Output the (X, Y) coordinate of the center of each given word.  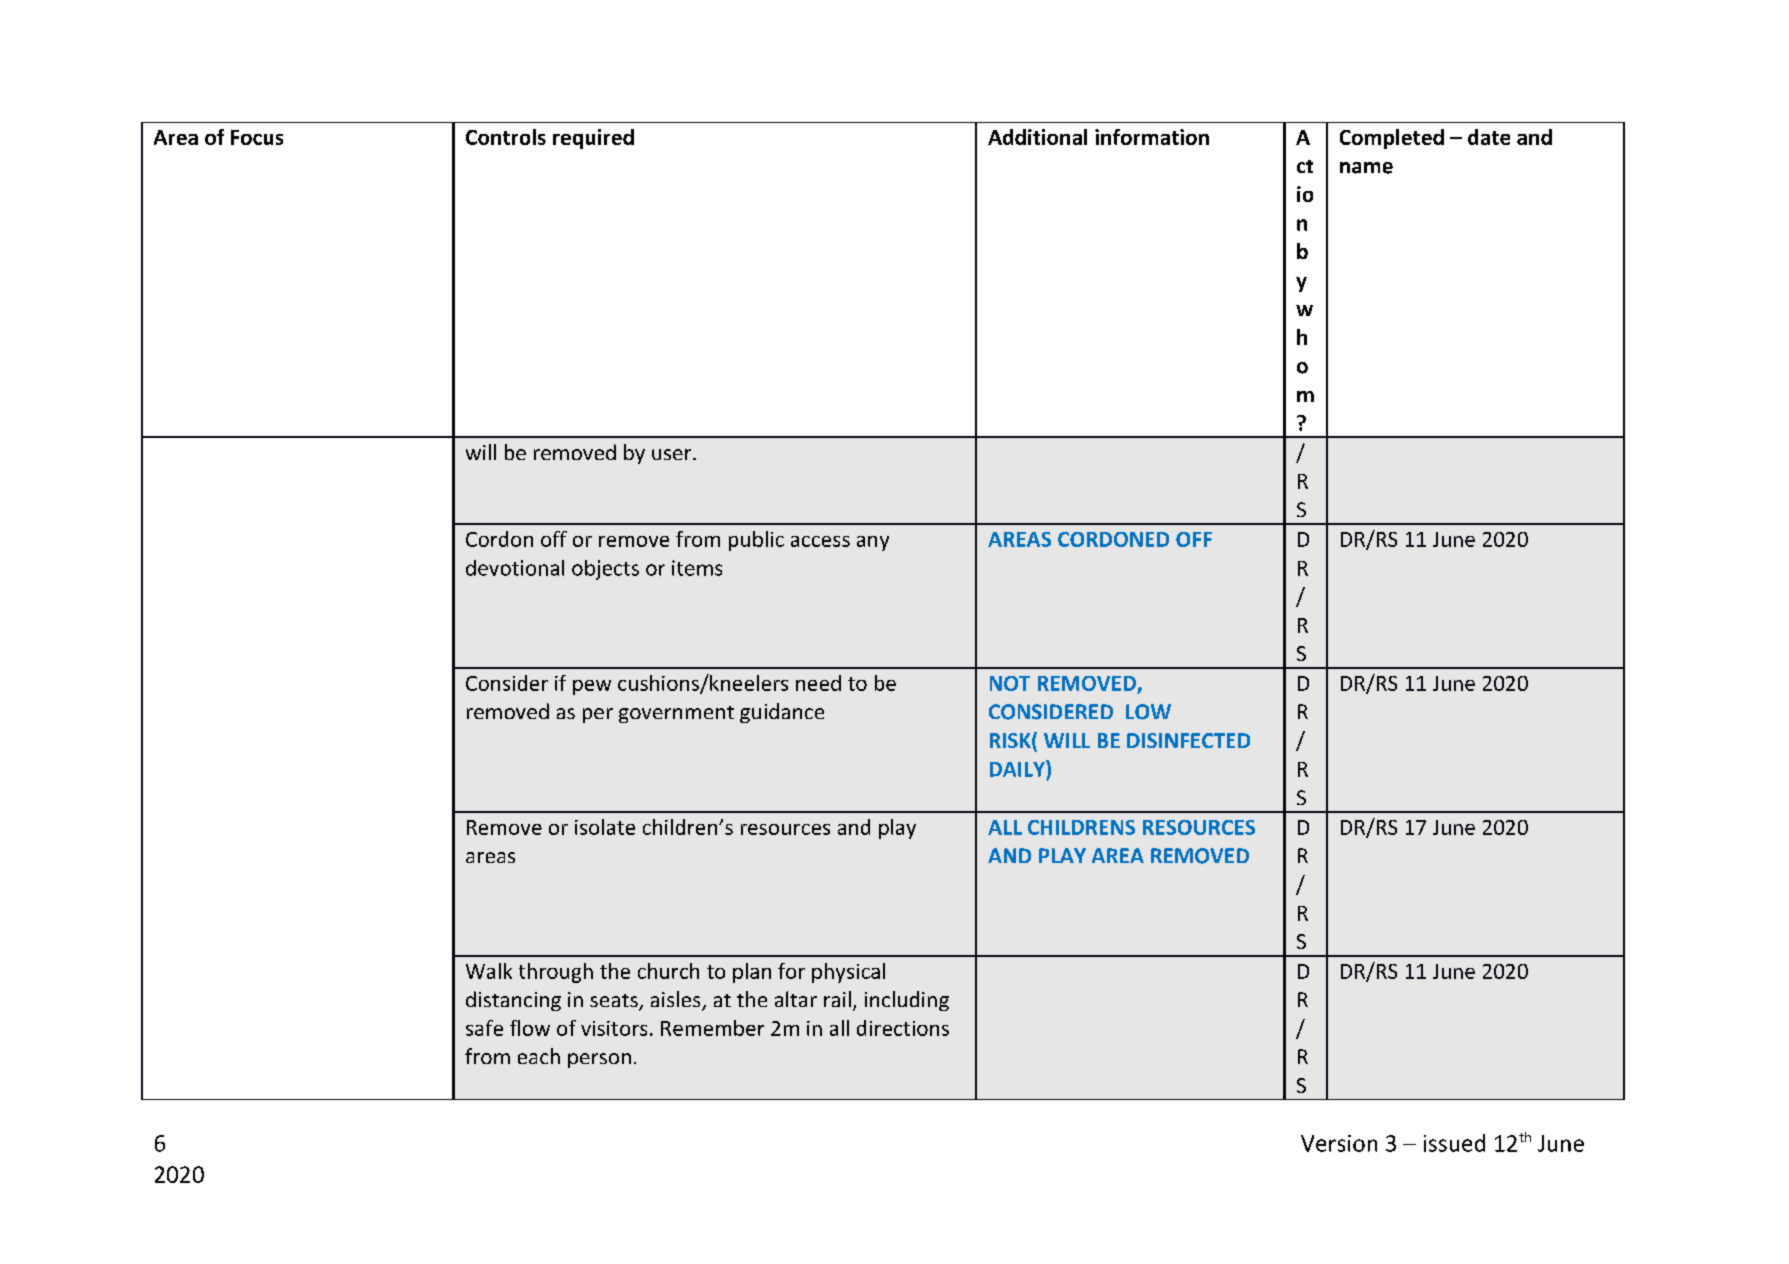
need (818, 683)
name (1366, 168)
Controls (506, 137)
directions (903, 1028)
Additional (1037, 137)
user (673, 454)
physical (848, 973)
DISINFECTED (1188, 740)
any (873, 543)
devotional (515, 568)
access (820, 541)
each (539, 1056)
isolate (605, 827)
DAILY (1018, 768)
